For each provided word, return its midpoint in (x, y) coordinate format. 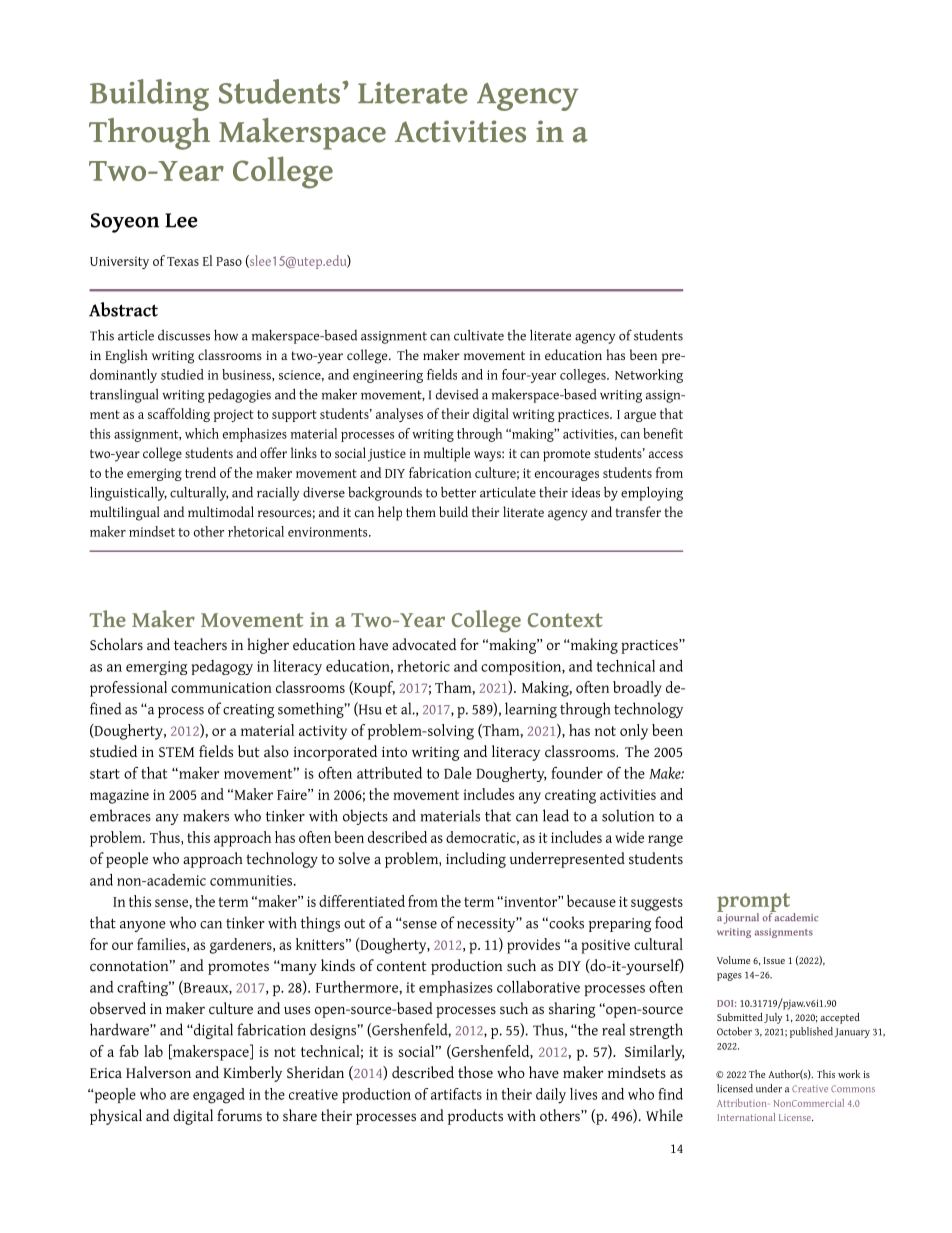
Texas (183, 261)
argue (640, 417)
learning (531, 710)
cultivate (479, 335)
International (746, 1117)
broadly (637, 689)
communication (221, 687)
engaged (219, 1096)
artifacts (456, 1094)
